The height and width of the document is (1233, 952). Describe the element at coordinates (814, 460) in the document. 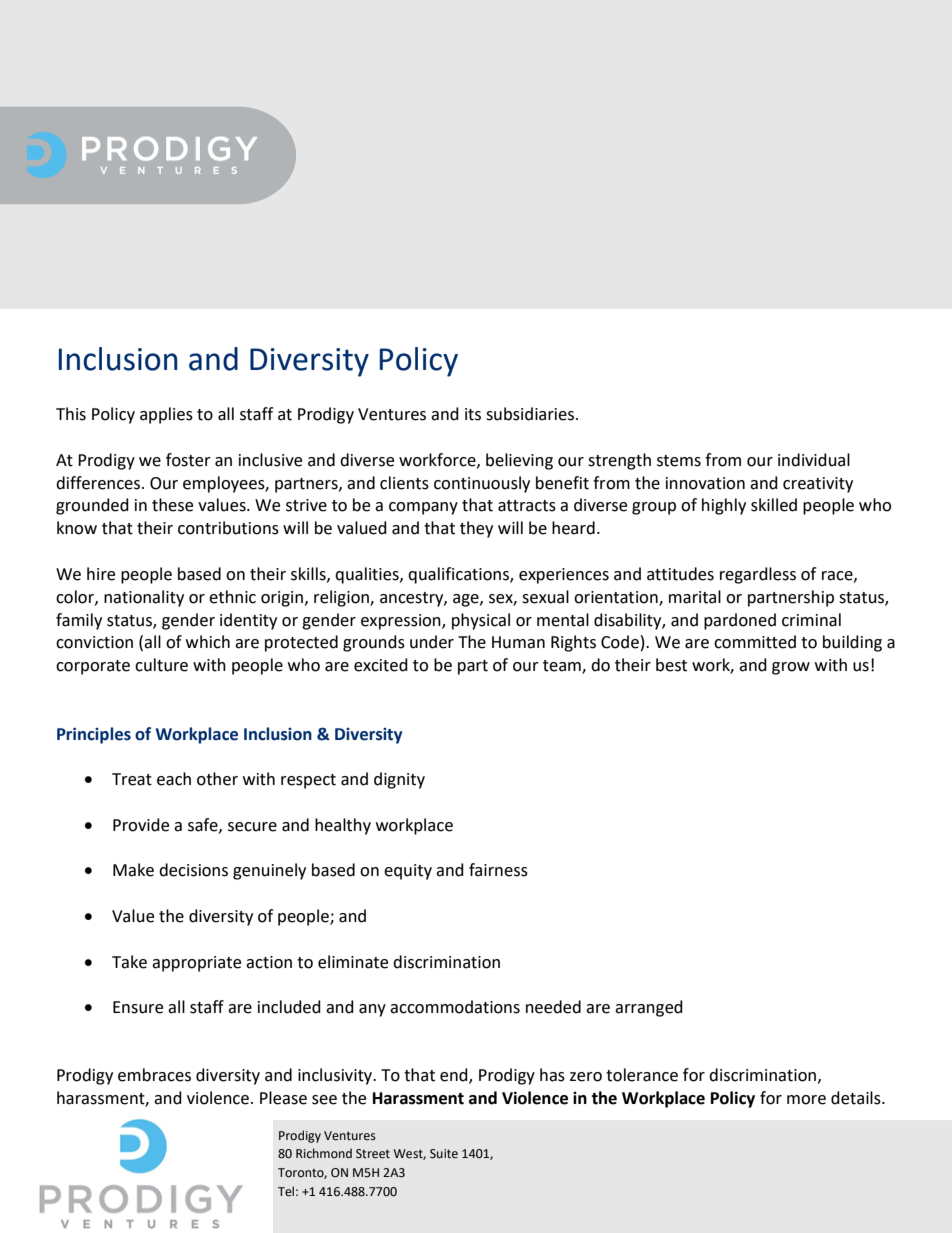

I see `individual` at that location.
